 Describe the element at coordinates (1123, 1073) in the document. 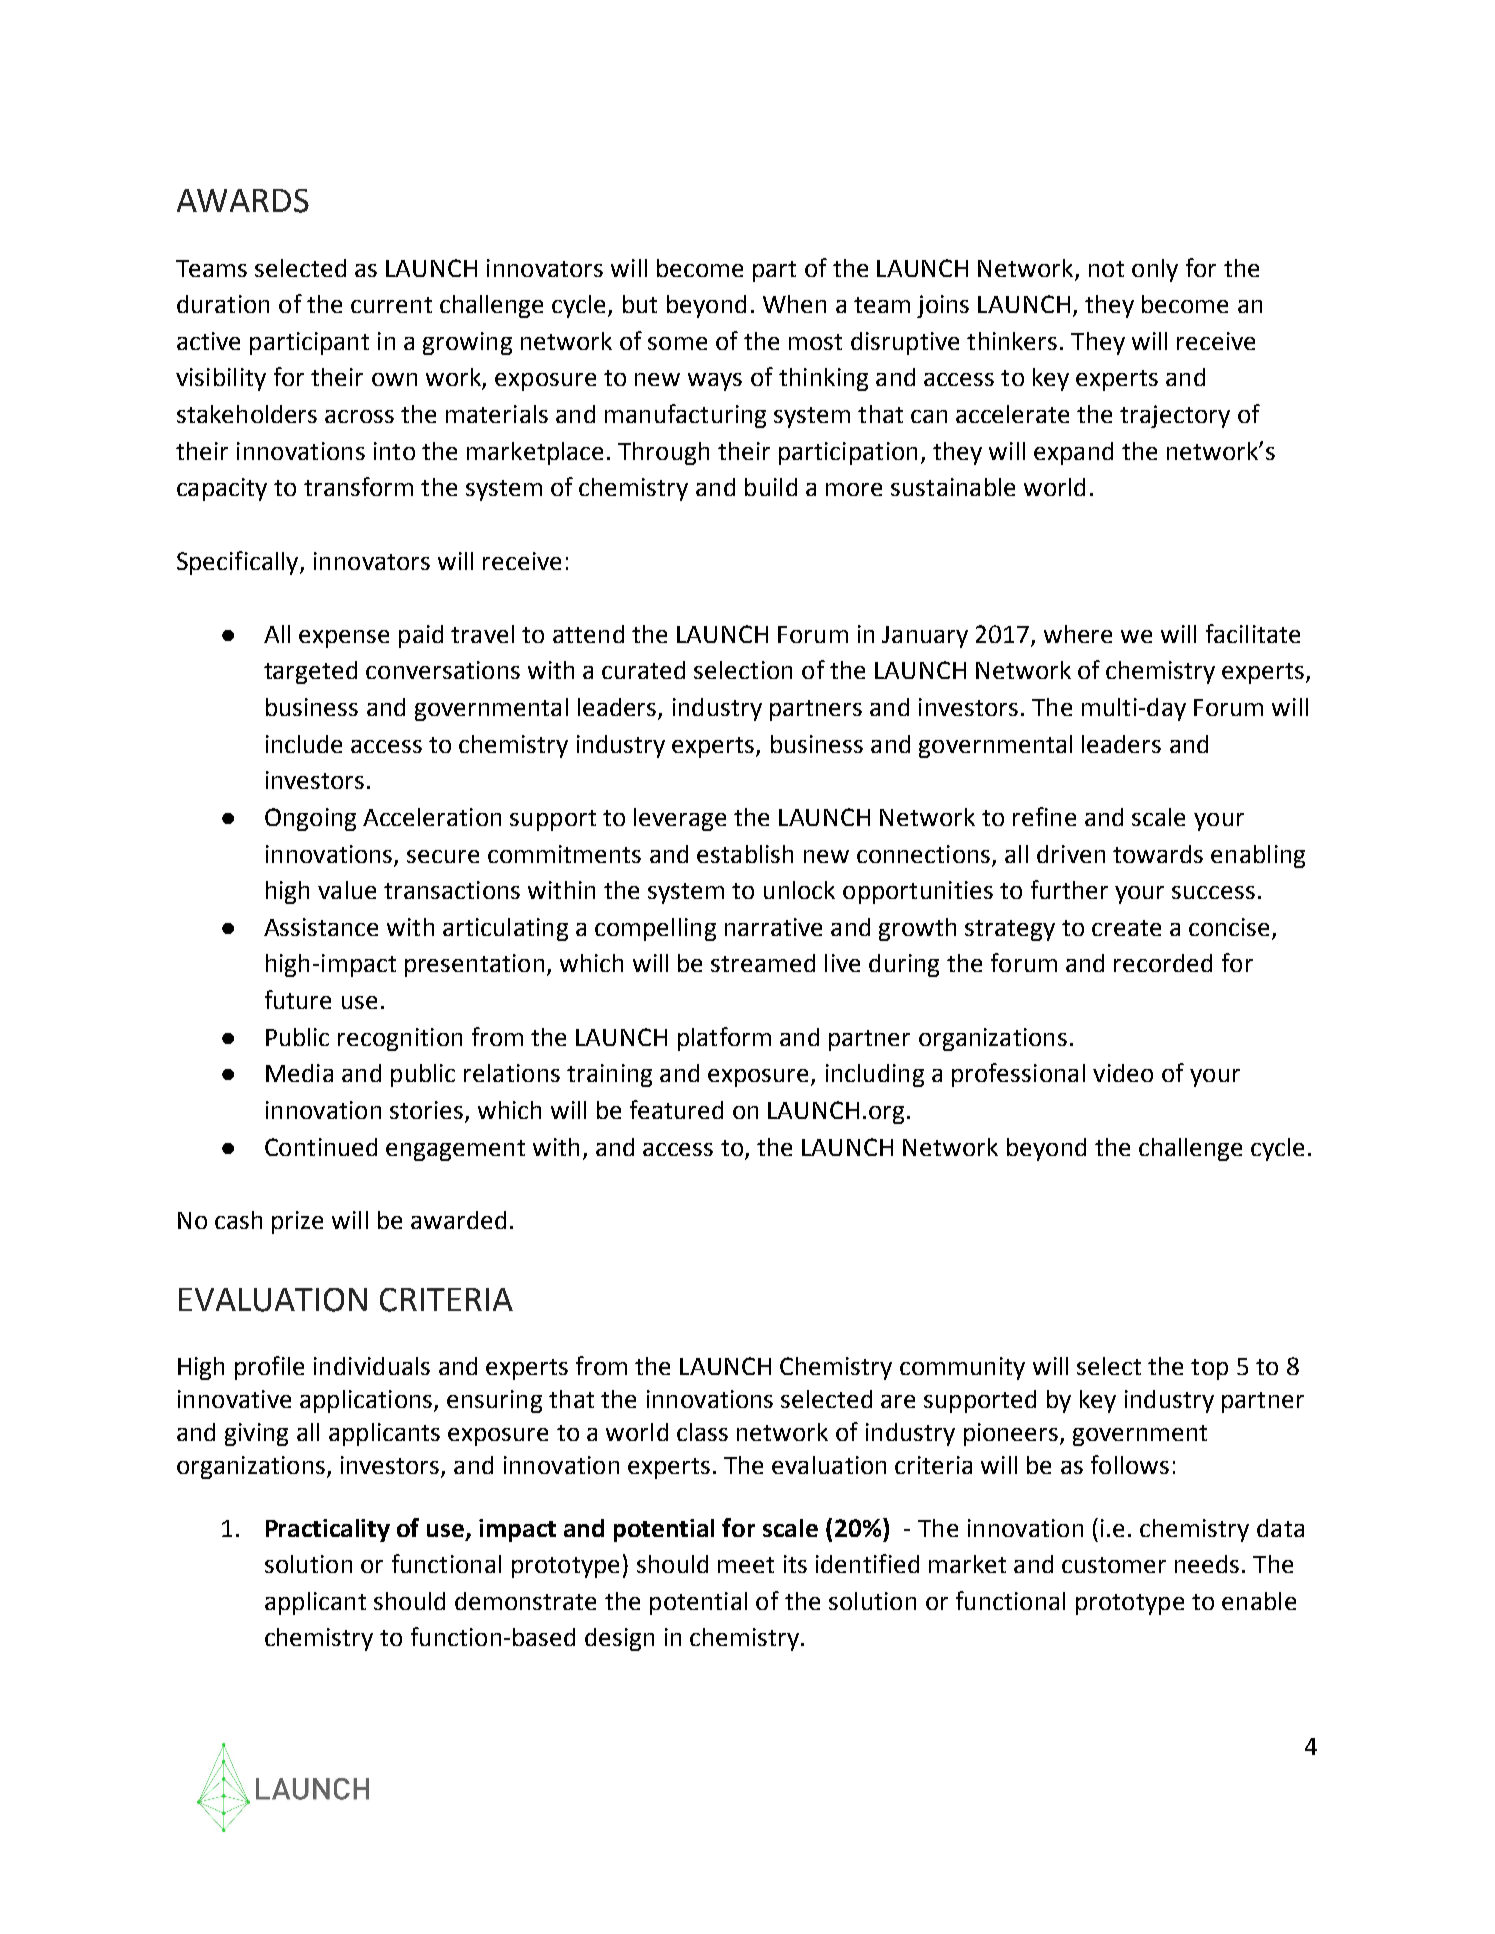

I see `video` at that location.
